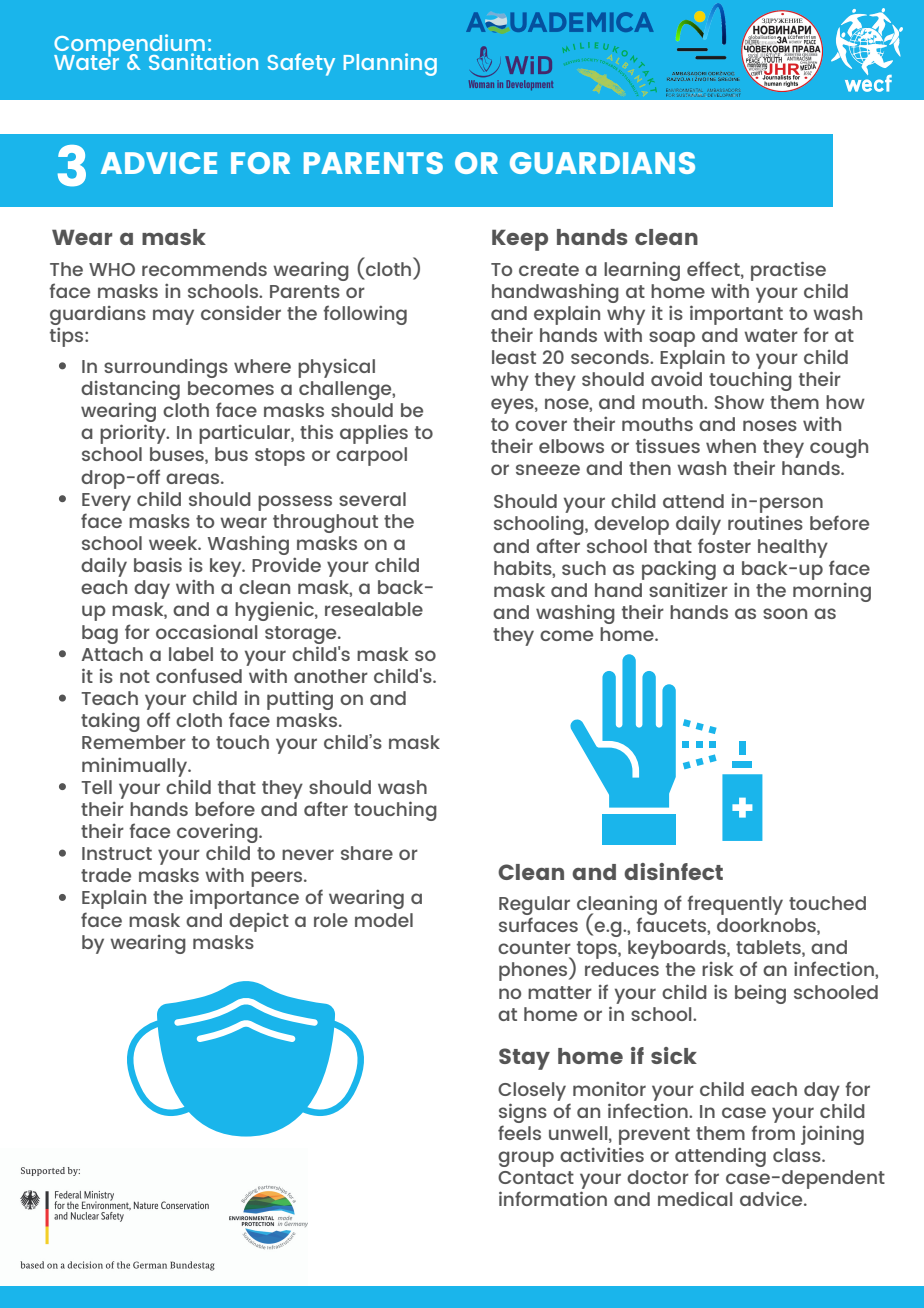  I want to click on Planning, so click(390, 64).
